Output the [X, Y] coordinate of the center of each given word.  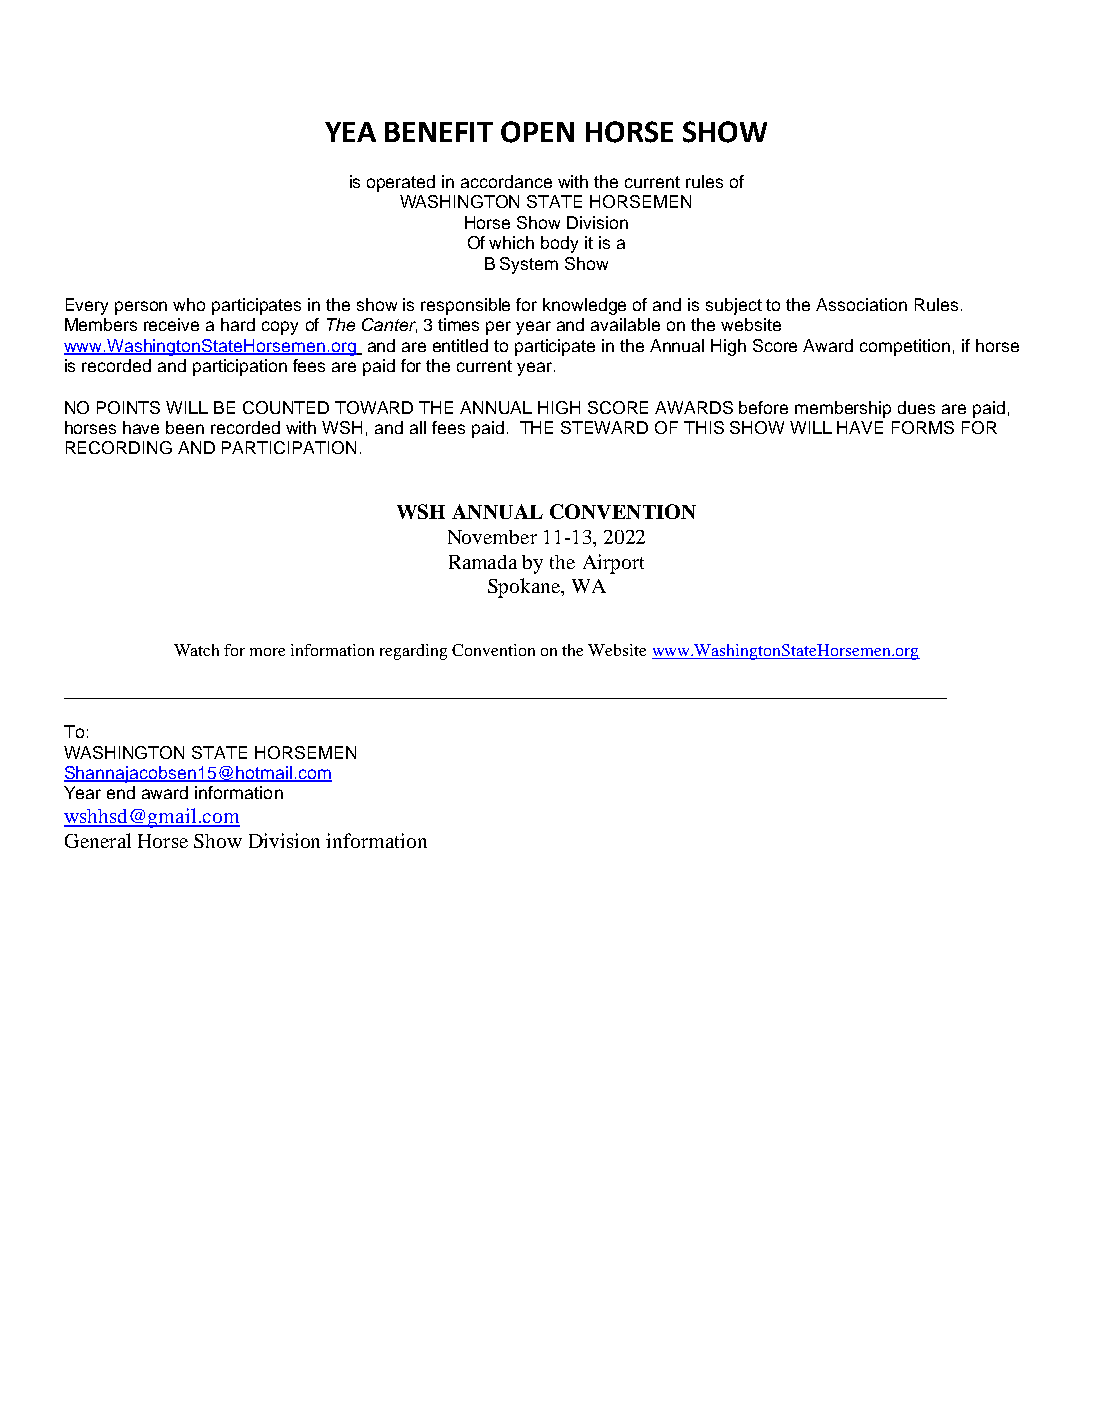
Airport [613, 564]
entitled [460, 345]
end [121, 792]
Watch [196, 650]
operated [401, 183]
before [763, 407]
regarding [413, 652]
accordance [506, 181]
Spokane [525, 588]
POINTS [128, 407]
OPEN [537, 132]
